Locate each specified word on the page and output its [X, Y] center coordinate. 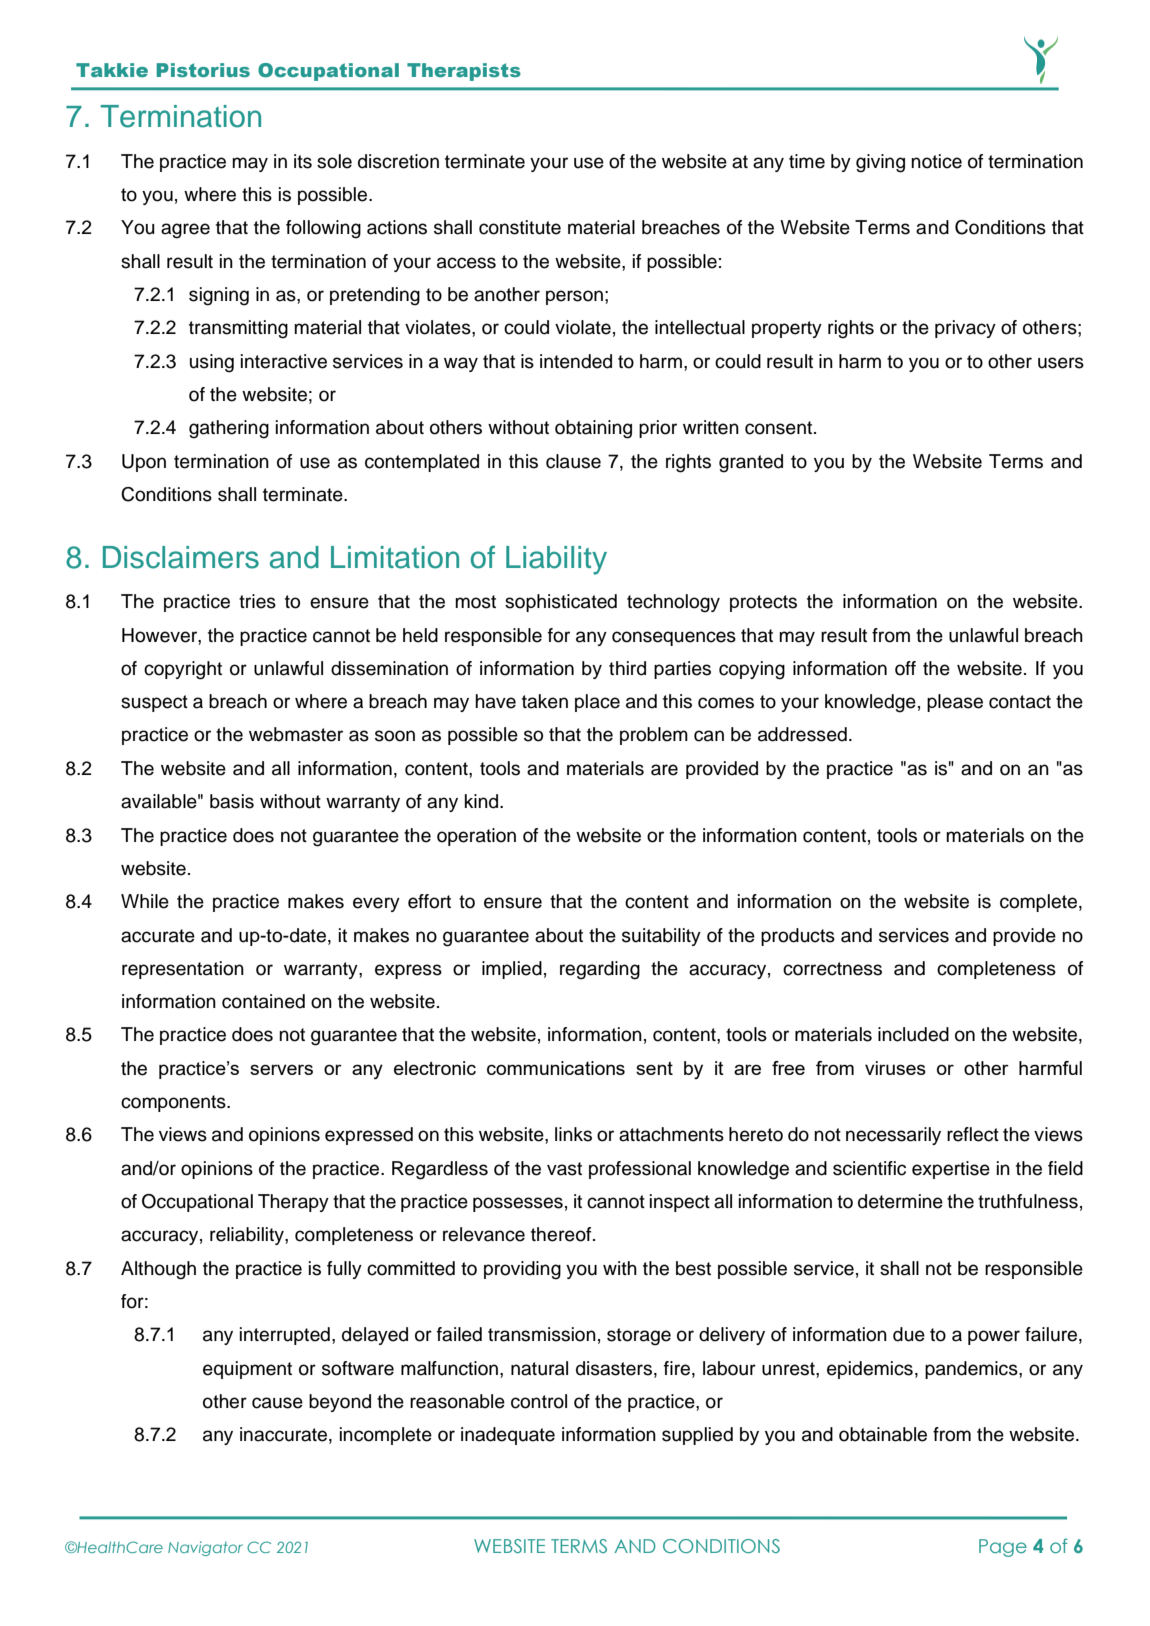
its [303, 161]
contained [263, 1001]
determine [900, 1201]
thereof [562, 1234]
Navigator [205, 1548]
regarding [600, 970]
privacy [965, 329]
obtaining [593, 429]
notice [936, 161]
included [913, 1034]
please [955, 703]
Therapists [464, 72]
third [627, 668]
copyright [183, 670]
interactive [284, 361]
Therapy [293, 1203]
